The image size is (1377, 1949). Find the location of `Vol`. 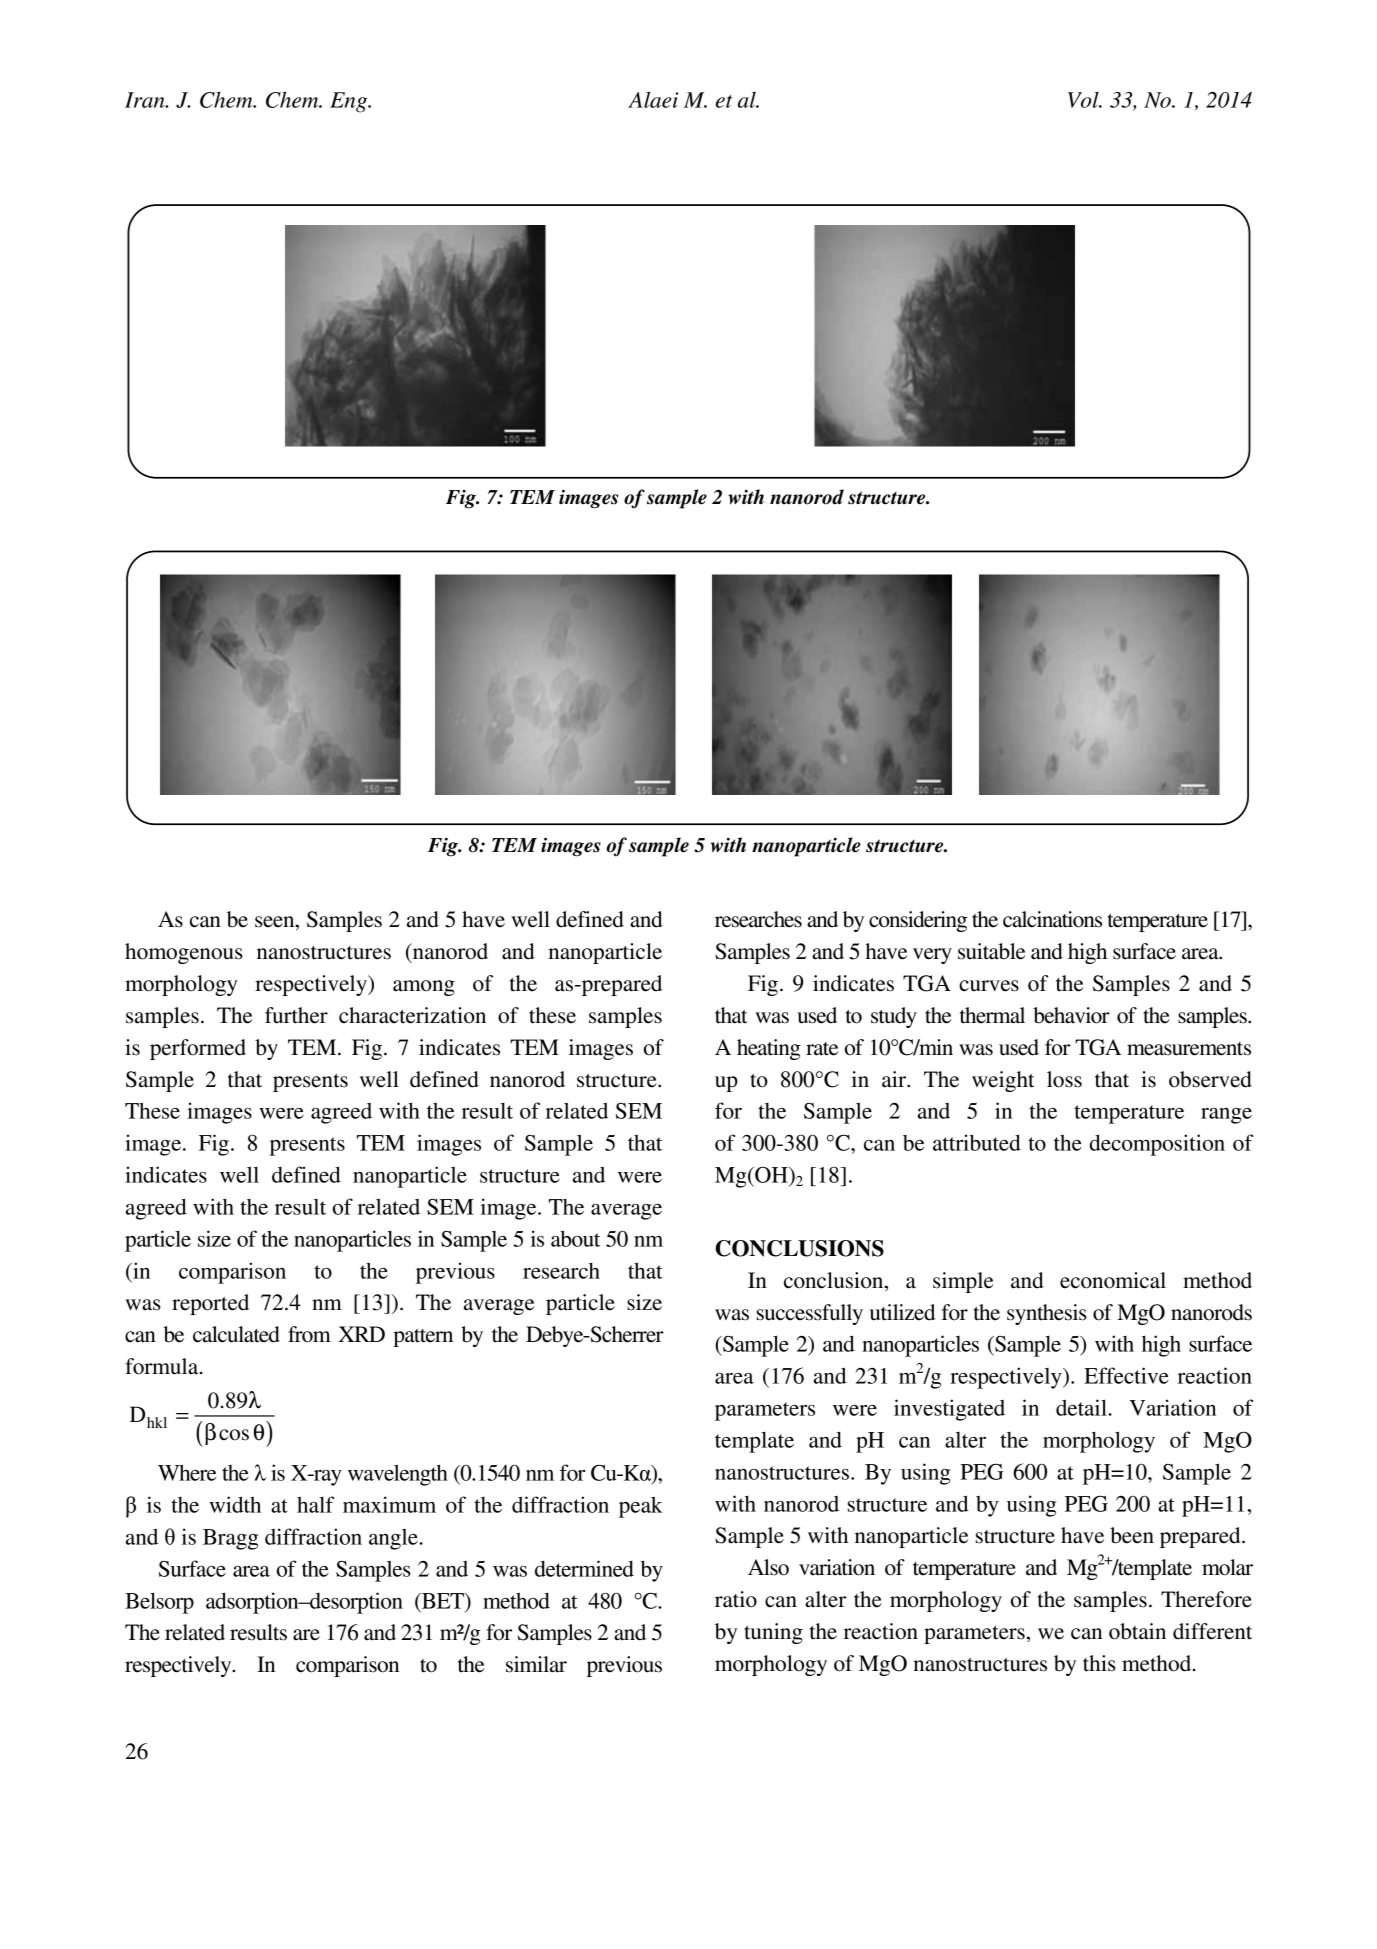

Vol is located at coordinates (1084, 100).
